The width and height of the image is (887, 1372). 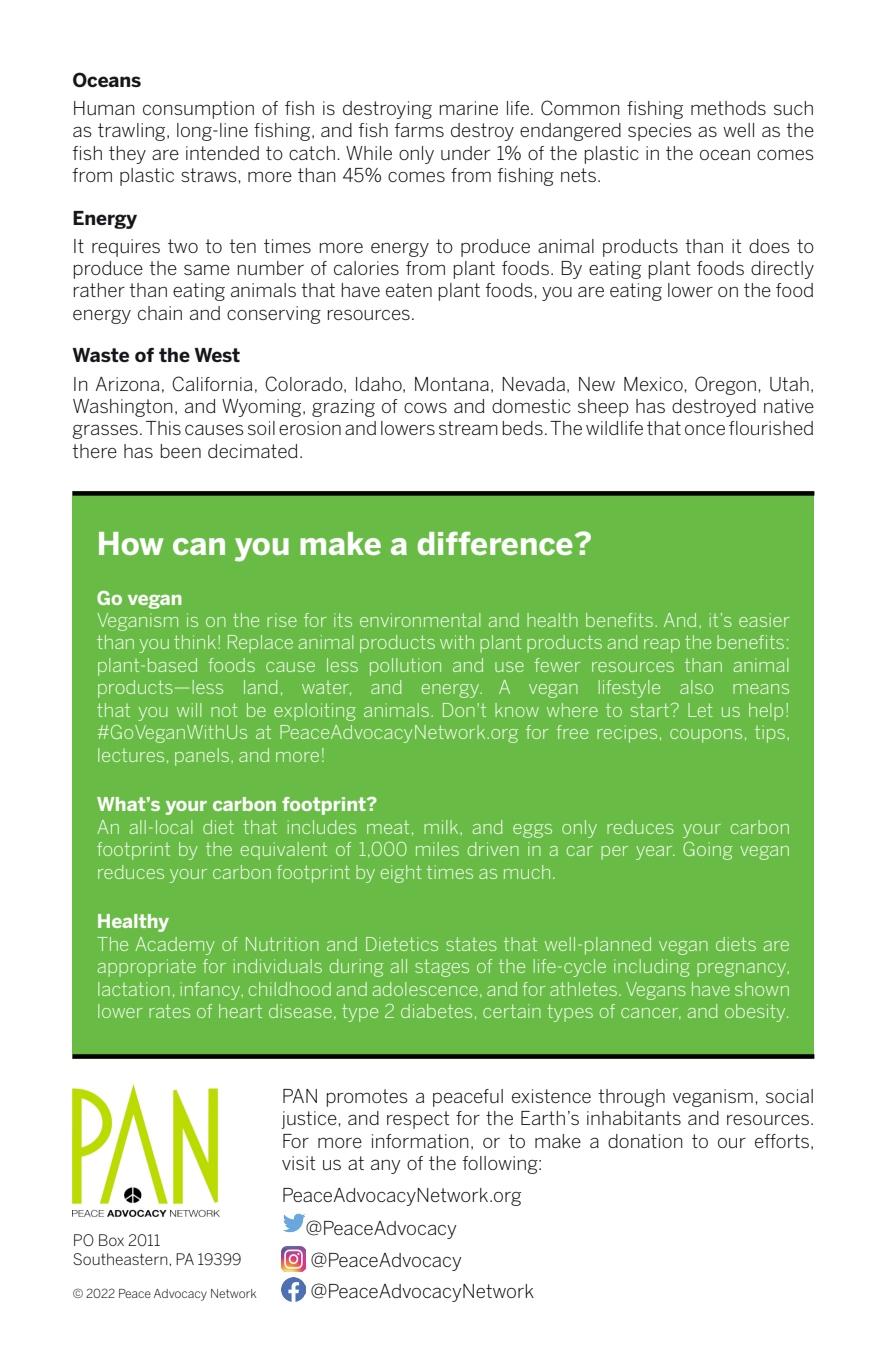 I want to click on Oregon, so click(x=725, y=385).
